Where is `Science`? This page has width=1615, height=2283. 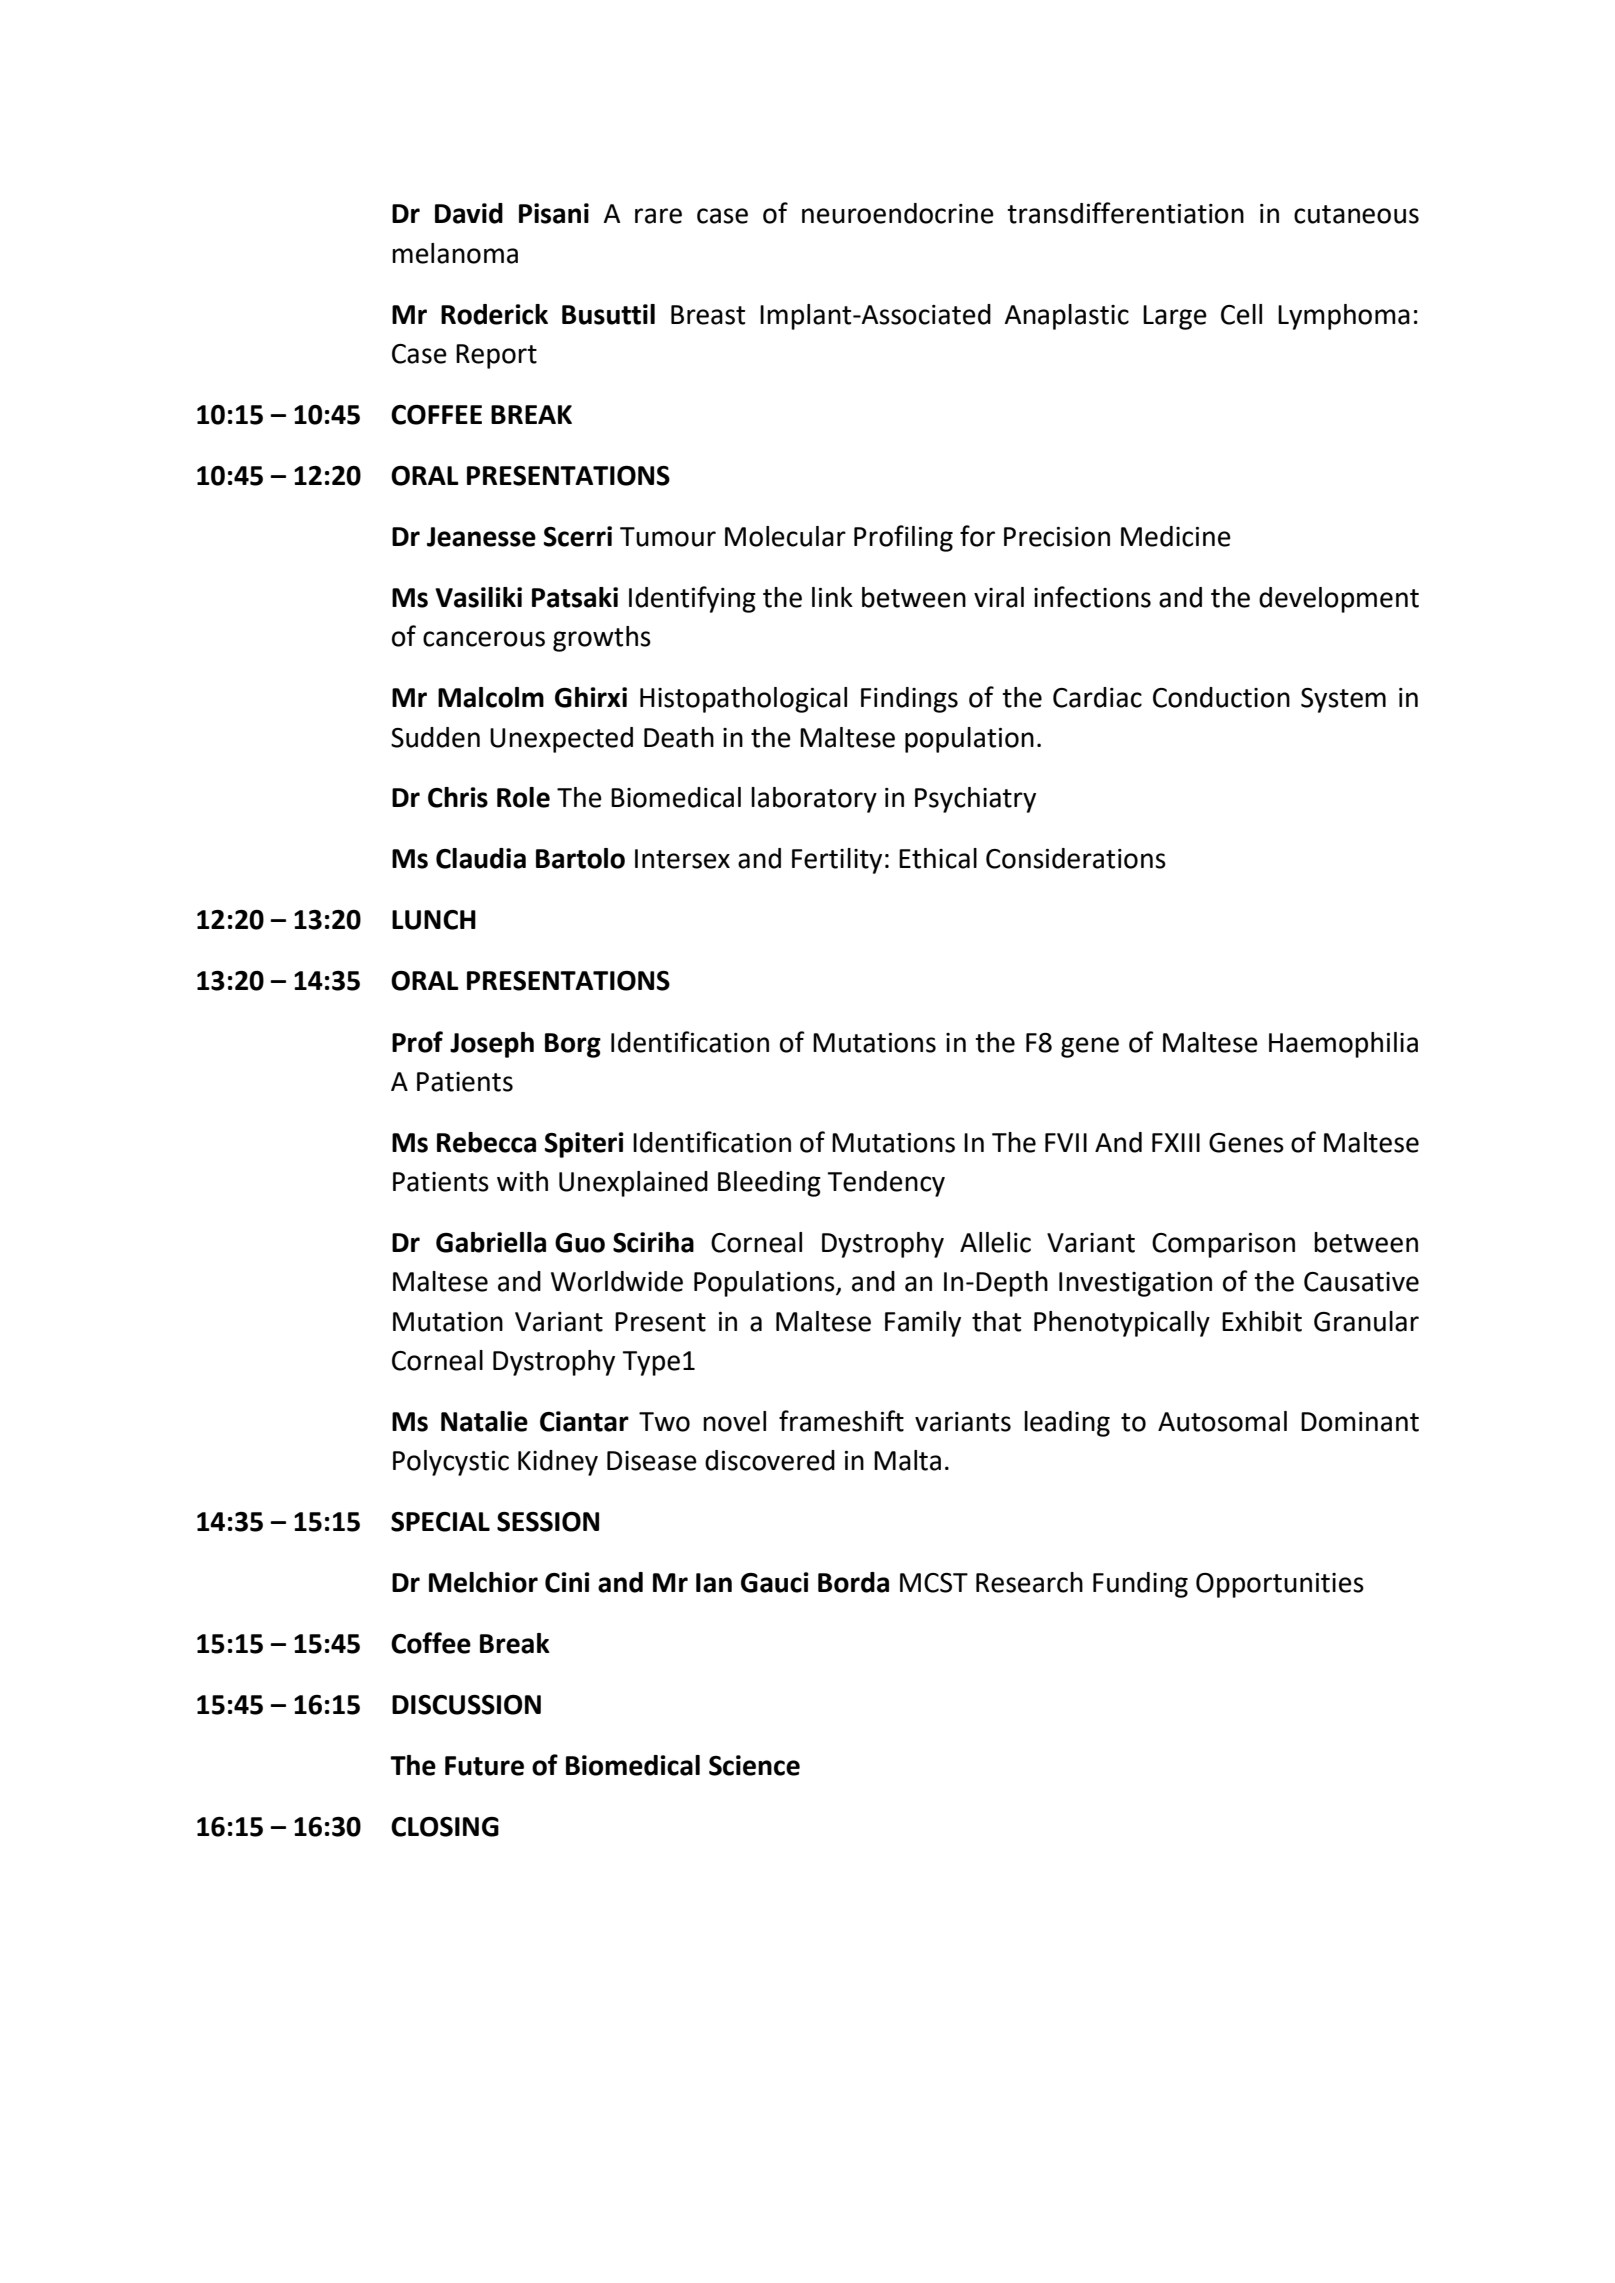
Science is located at coordinates (754, 1765).
